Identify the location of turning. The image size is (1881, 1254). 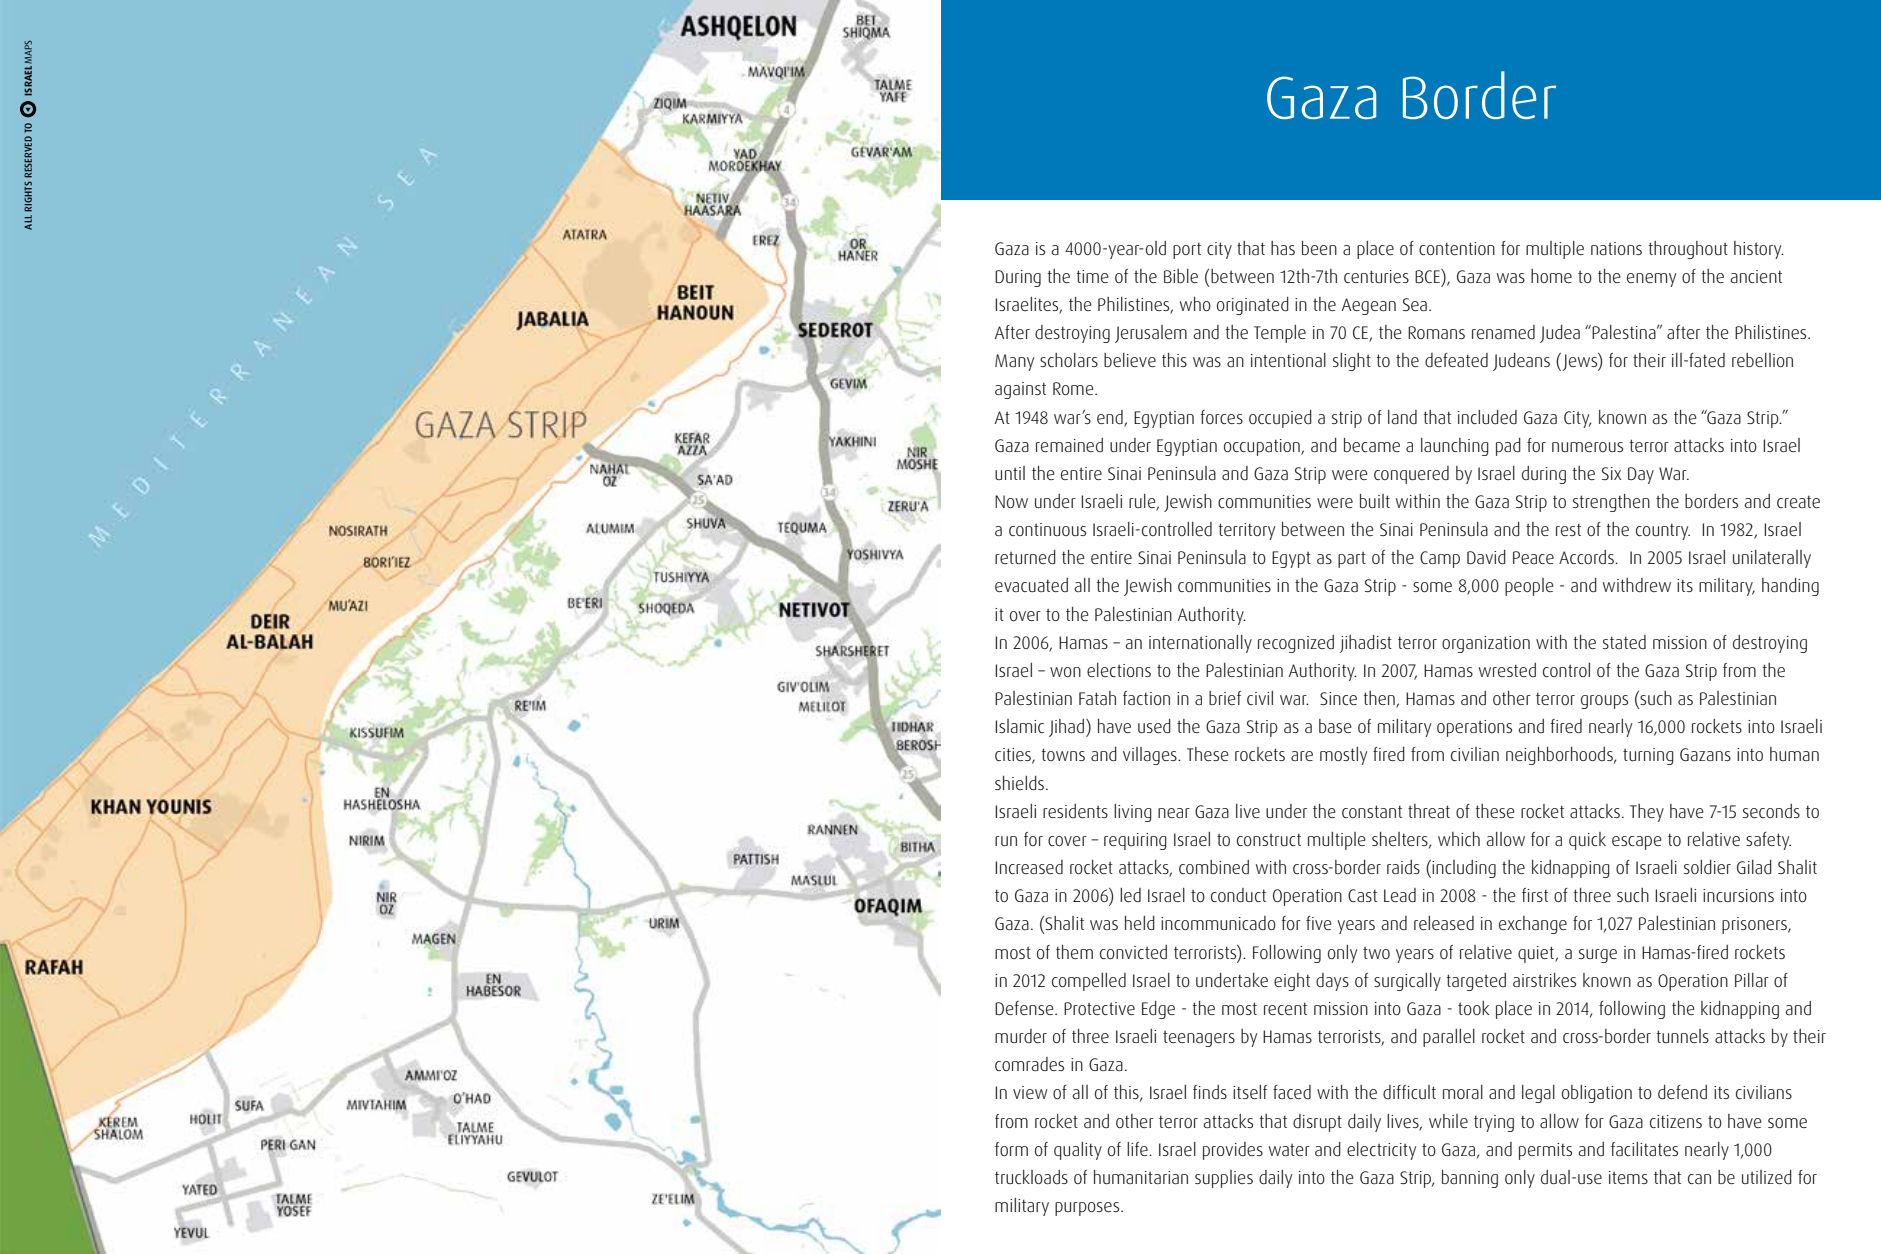
(1648, 756).
